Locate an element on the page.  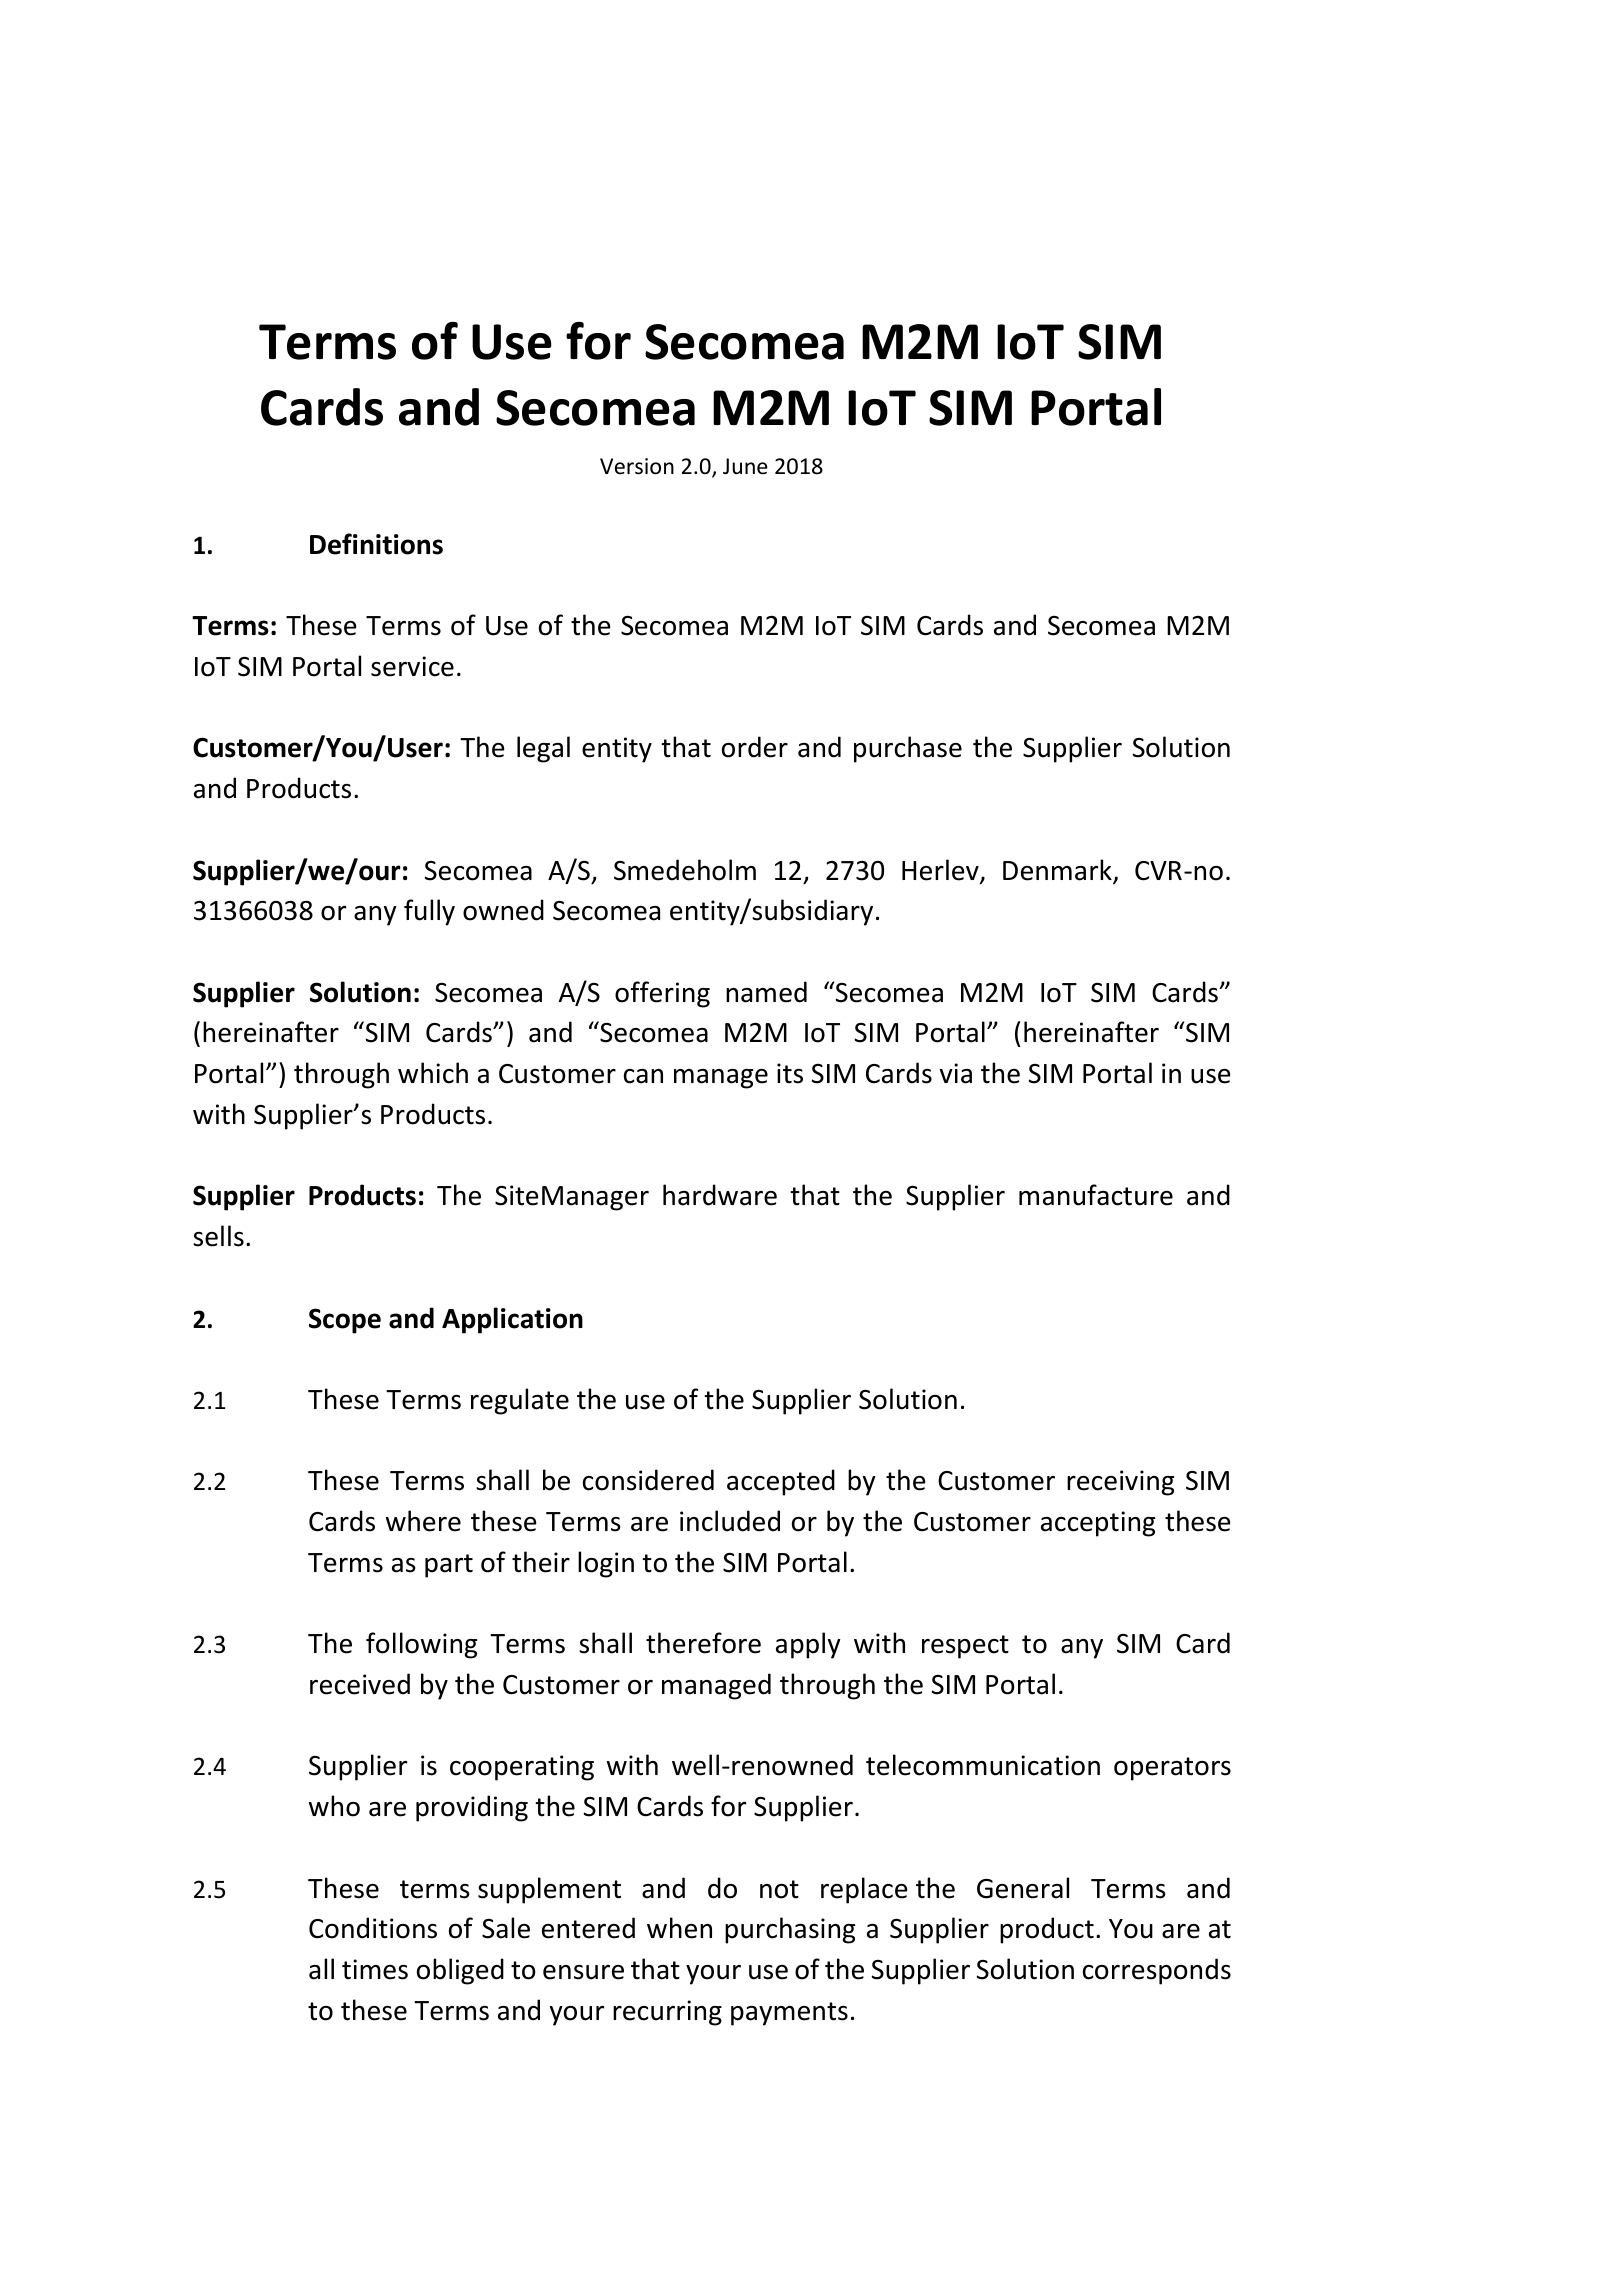
purchase is located at coordinates (908, 749).
